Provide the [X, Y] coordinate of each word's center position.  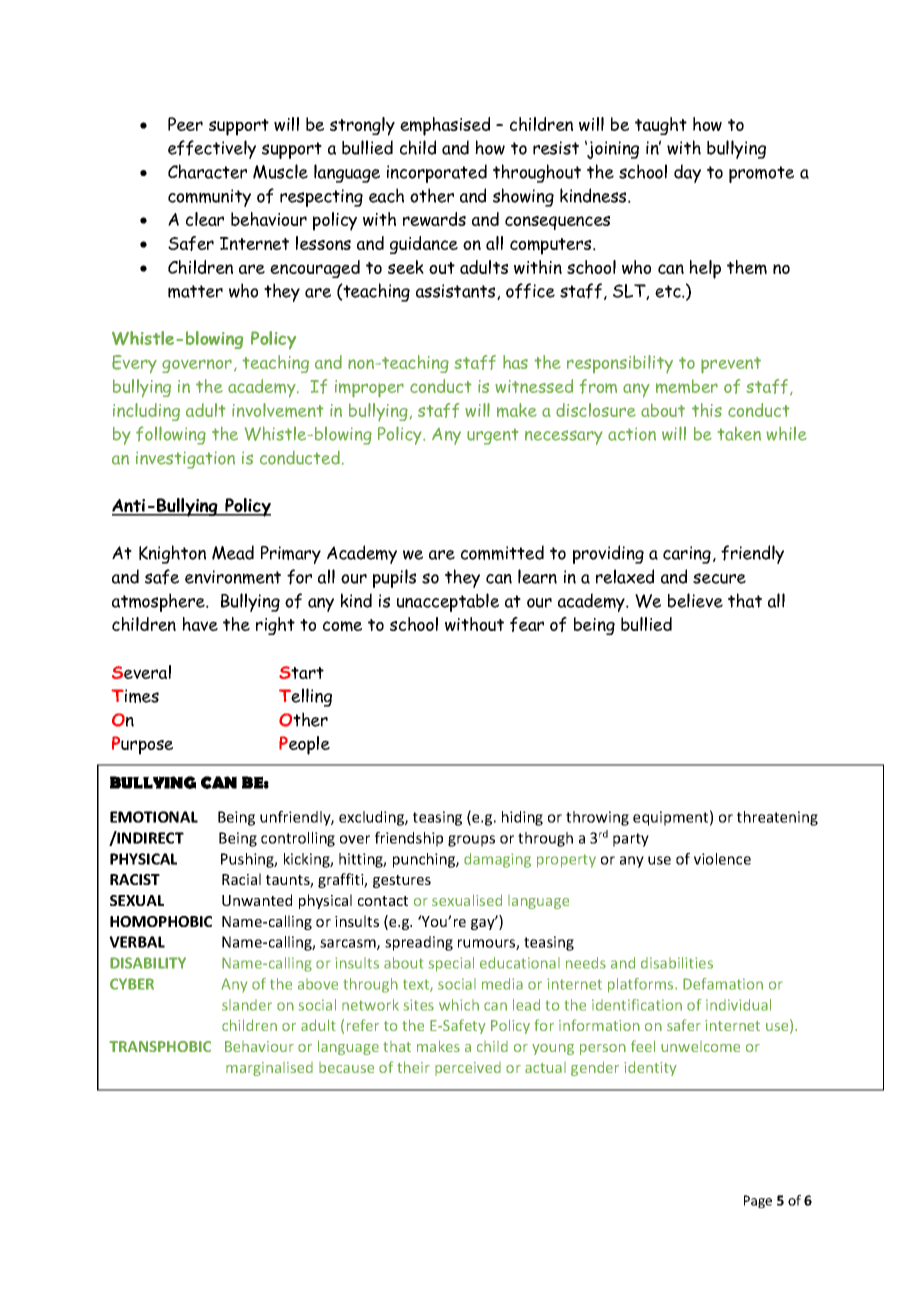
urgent [492, 436]
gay [484, 923]
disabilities [677, 963]
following [171, 435]
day [687, 173]
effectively [212, 149]
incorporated [437, 173]
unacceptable [448, 602]
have [200, 624]
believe [695, 600]
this [707, 410]
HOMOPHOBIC [161, 921]
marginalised [269, 1069]
